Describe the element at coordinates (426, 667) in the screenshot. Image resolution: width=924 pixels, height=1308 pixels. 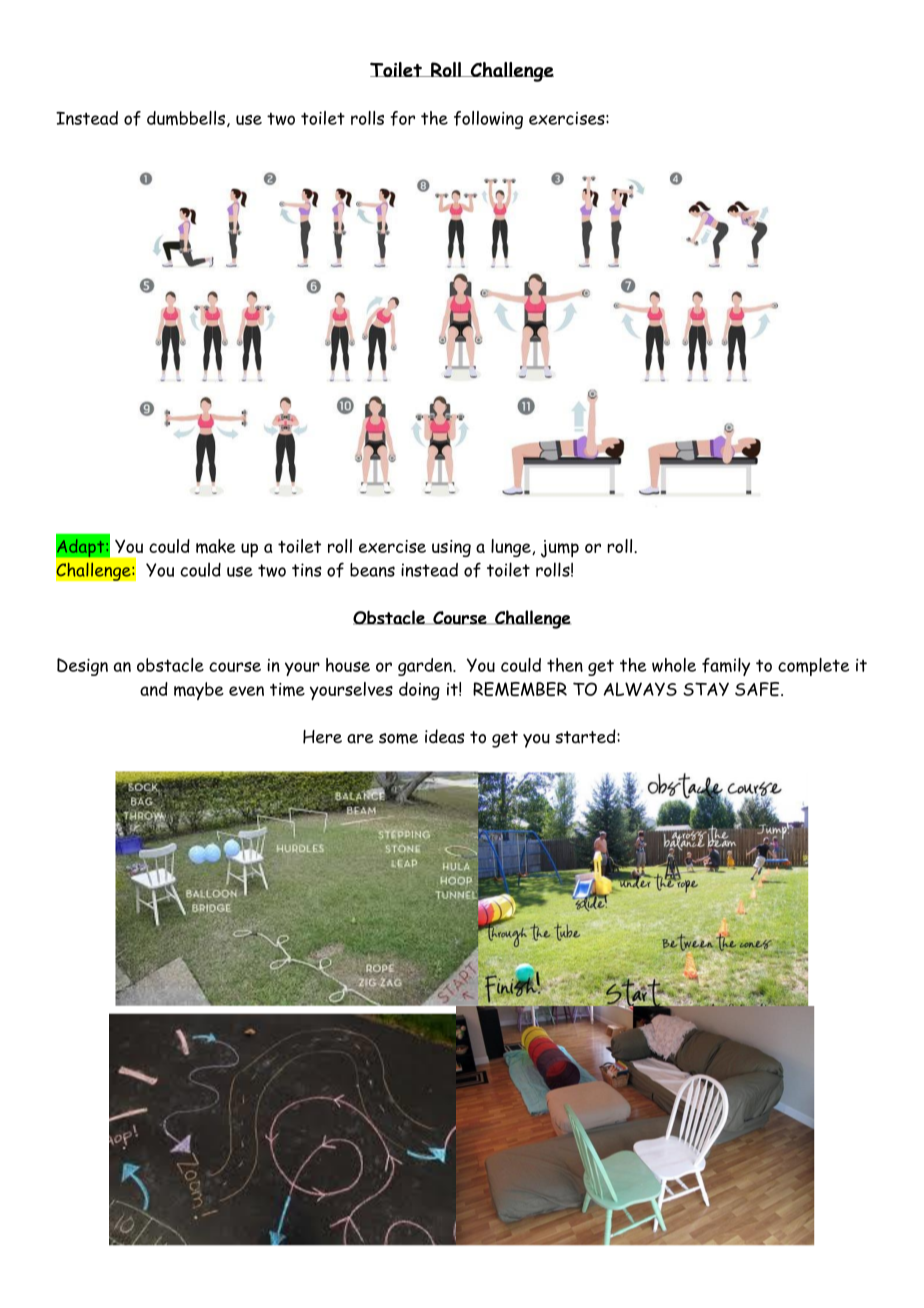
I see `garden` at that location.
